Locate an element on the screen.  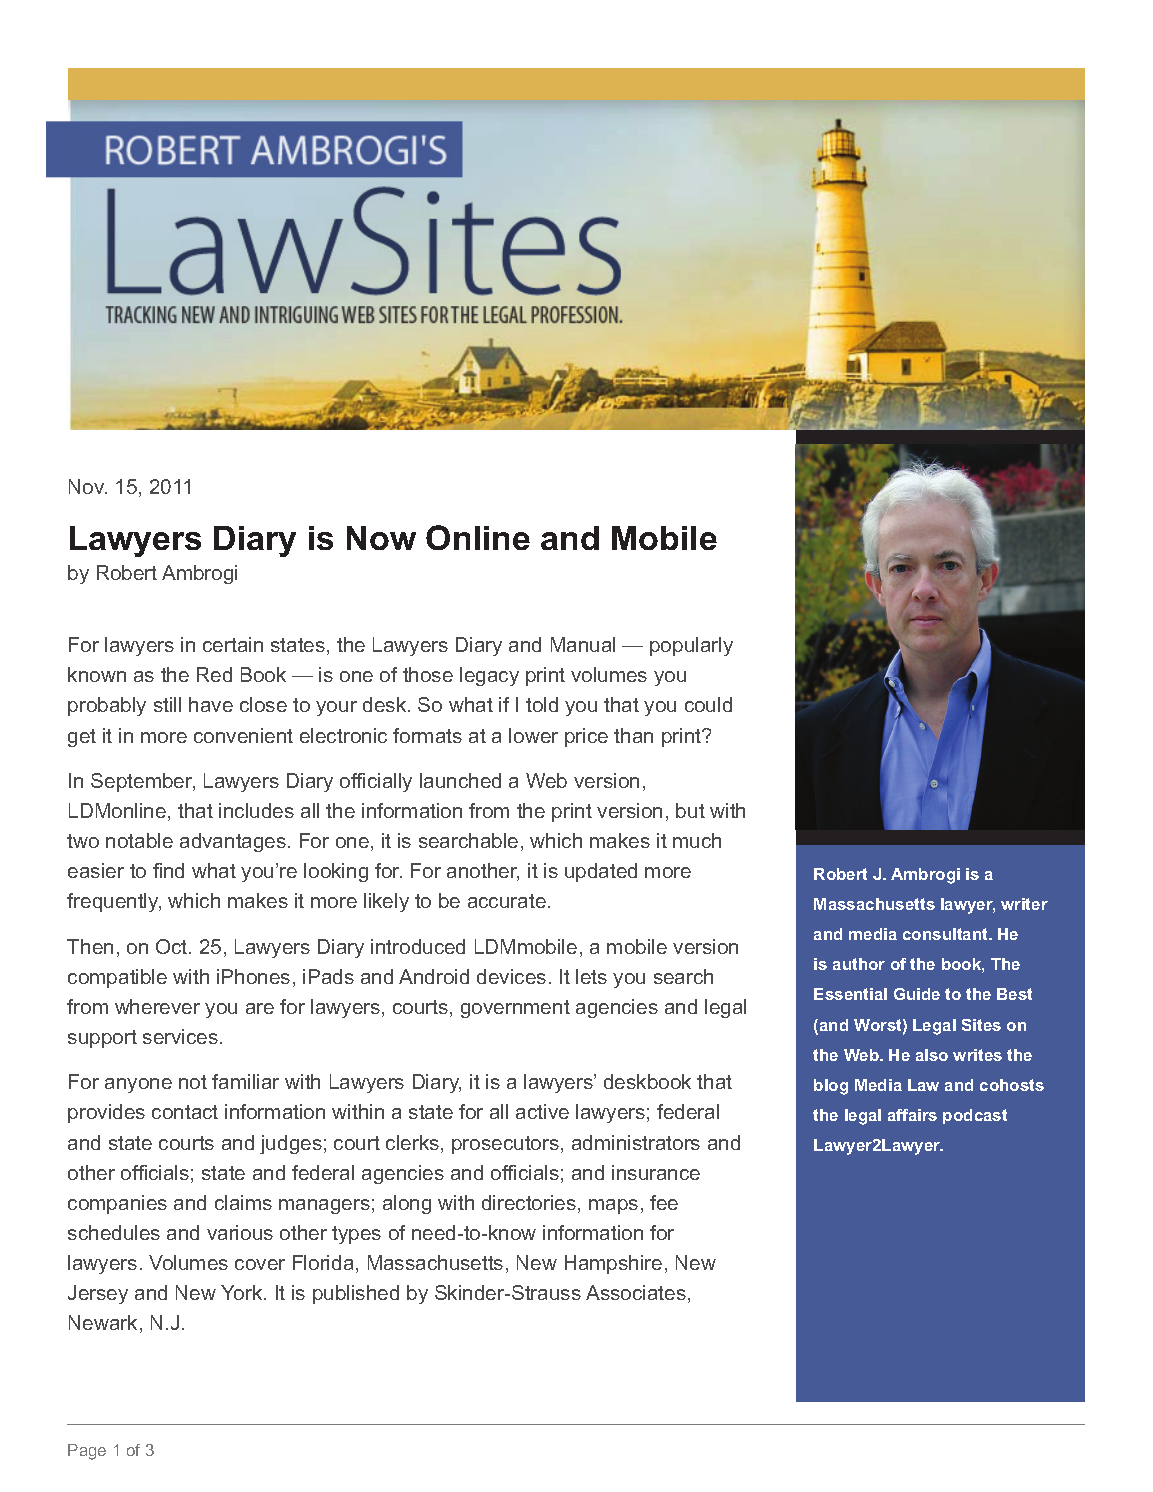
Manual is located at coordinates (583, 644).
